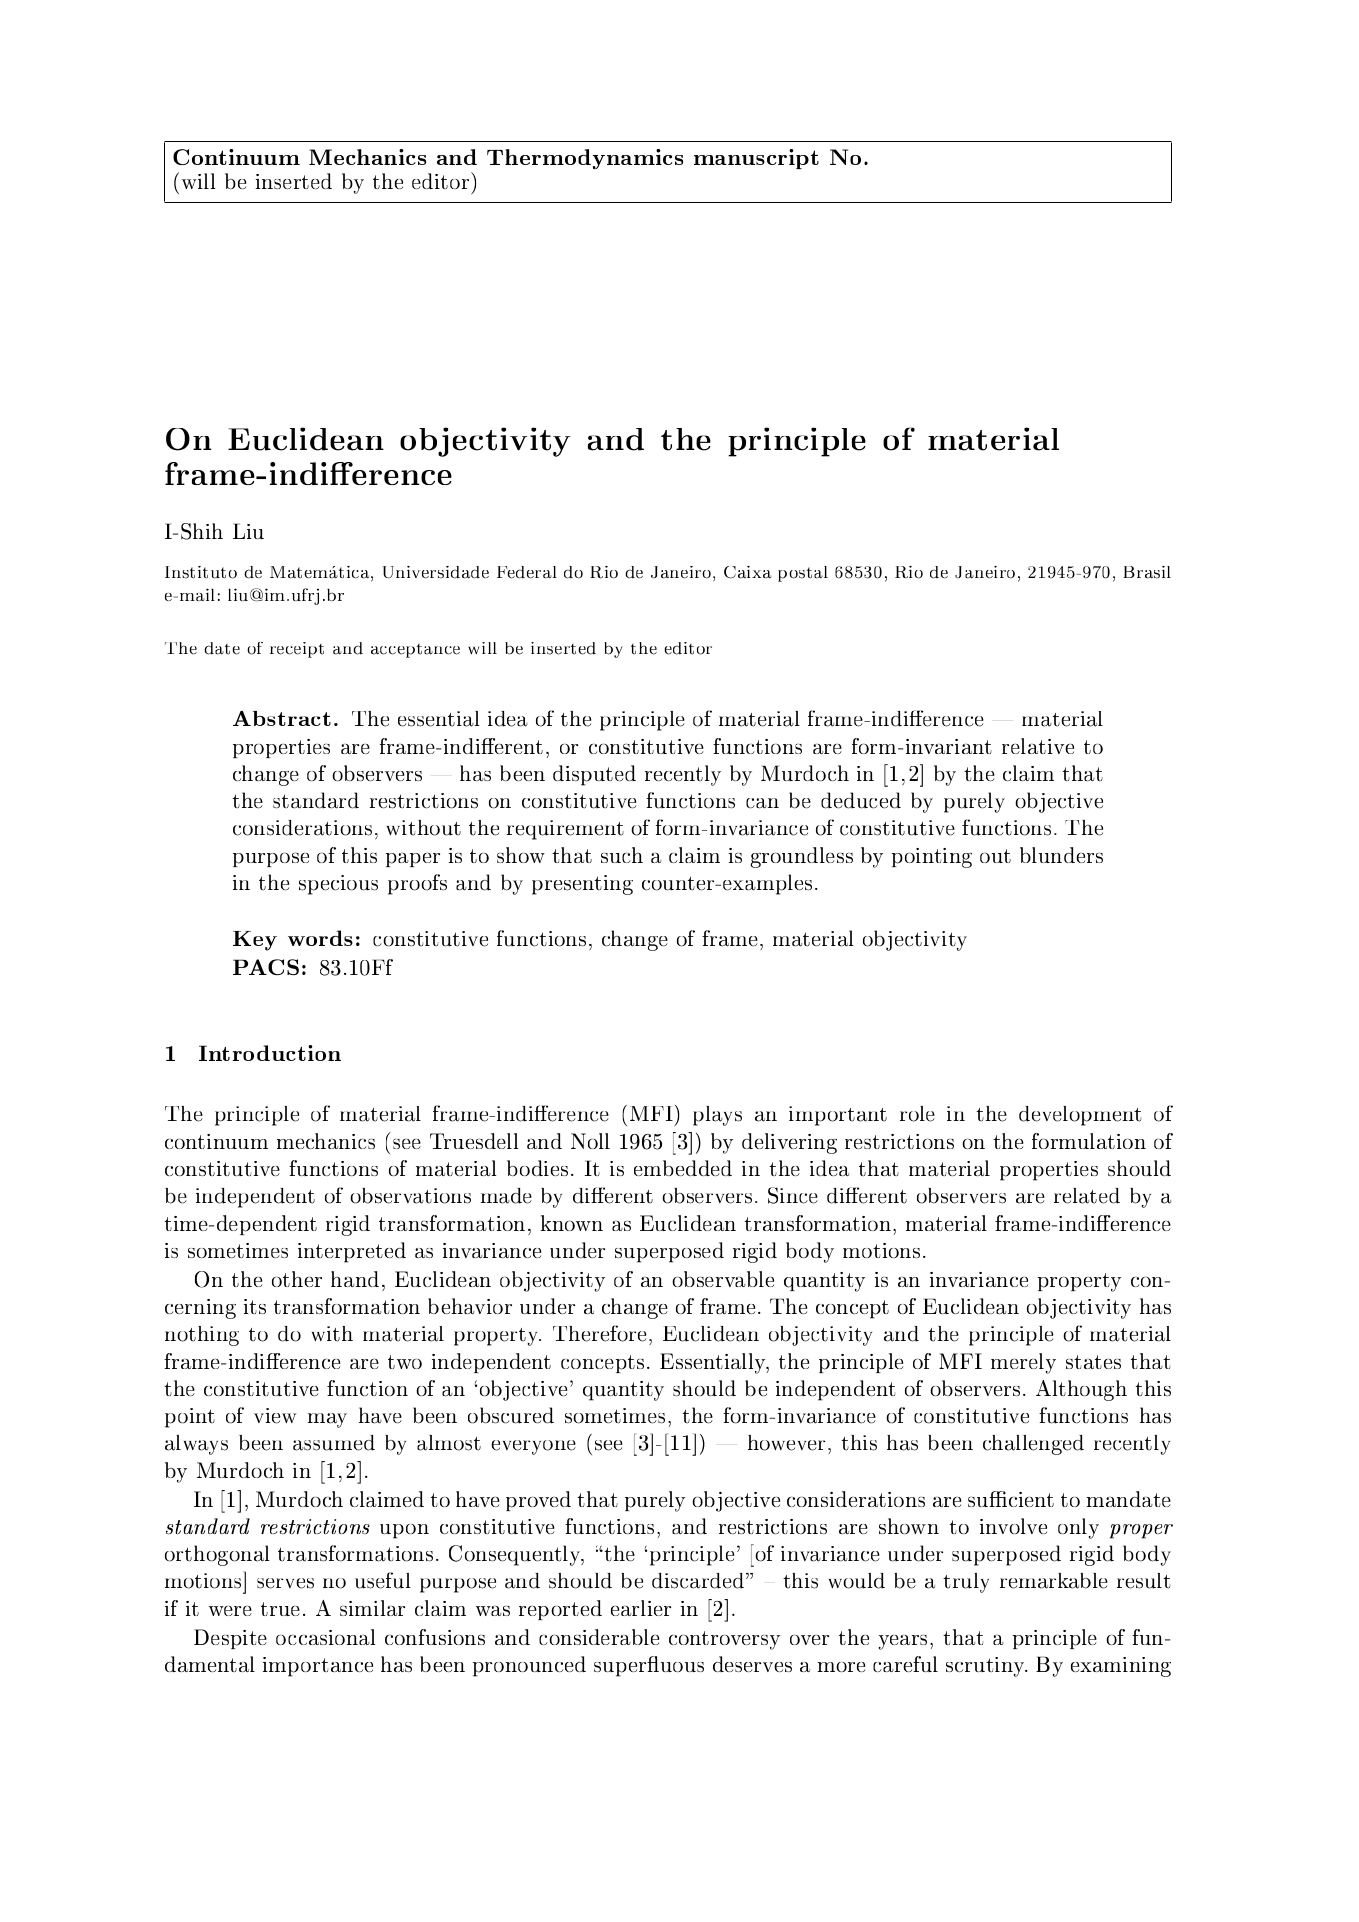 The height and width of the image is (1922, 1359). I want to click on Thermodynamics, so click(585, 159).
